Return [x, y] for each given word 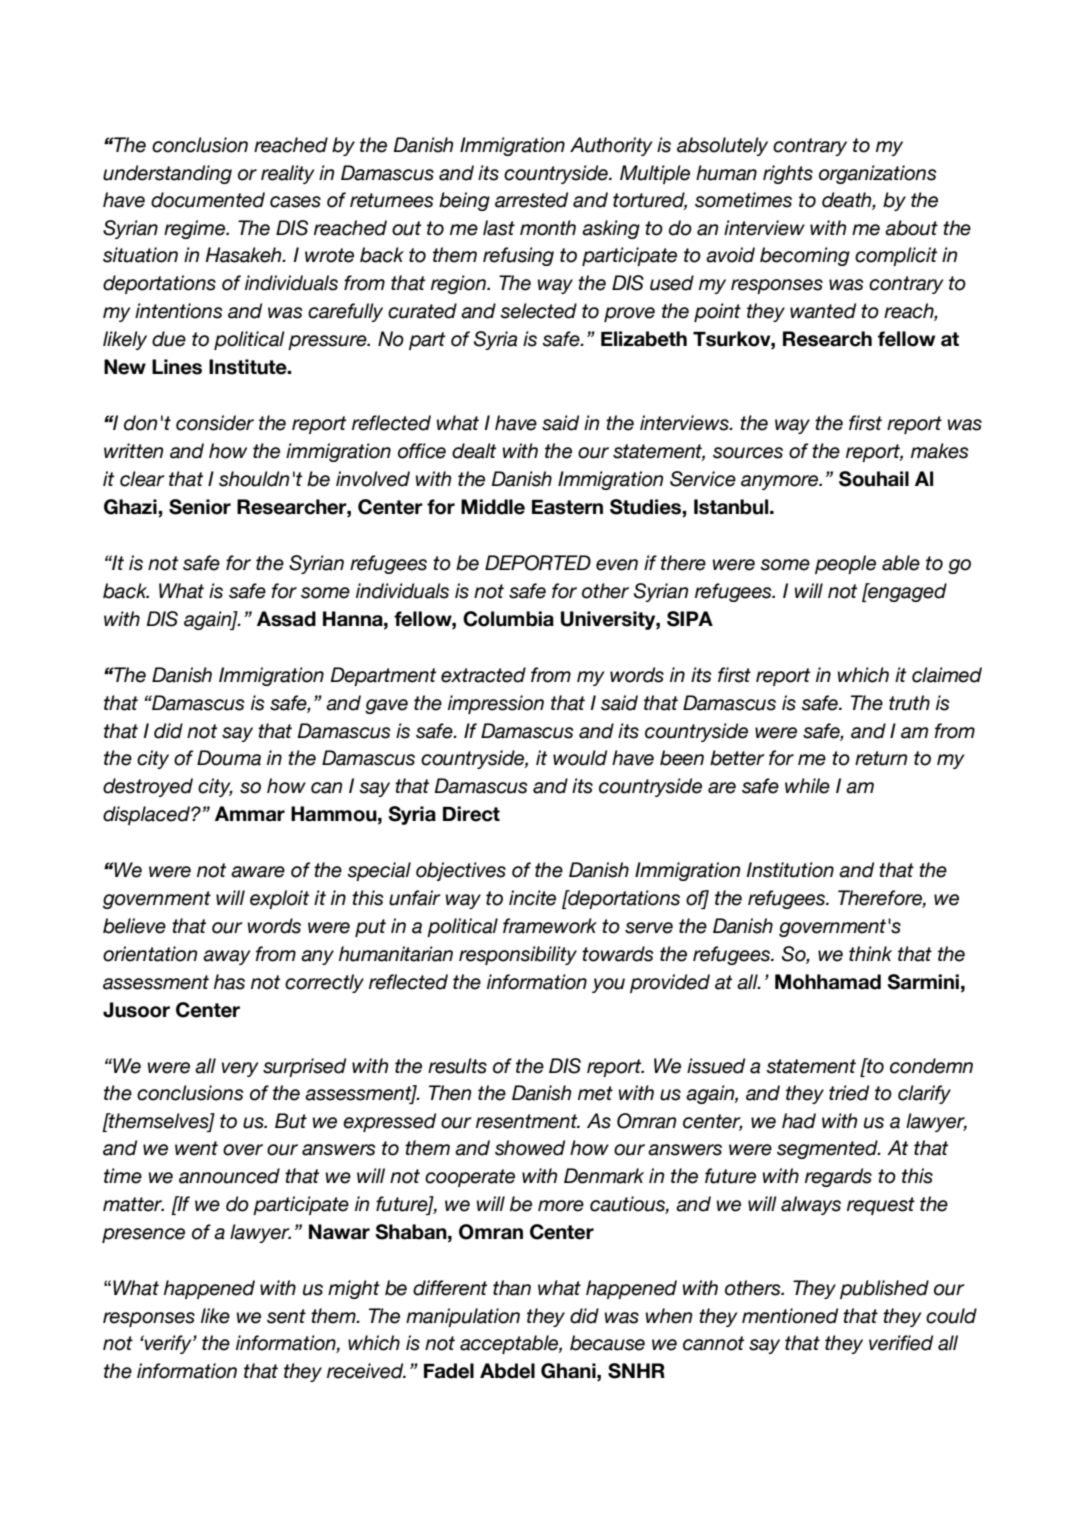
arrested [531, 200]
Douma [229, 758]
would [580, 758]
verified [901, 1343]
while [807, 786]
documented [208, 200]
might [354, 1289]
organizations [878, 174]
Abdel [507, 1371]
